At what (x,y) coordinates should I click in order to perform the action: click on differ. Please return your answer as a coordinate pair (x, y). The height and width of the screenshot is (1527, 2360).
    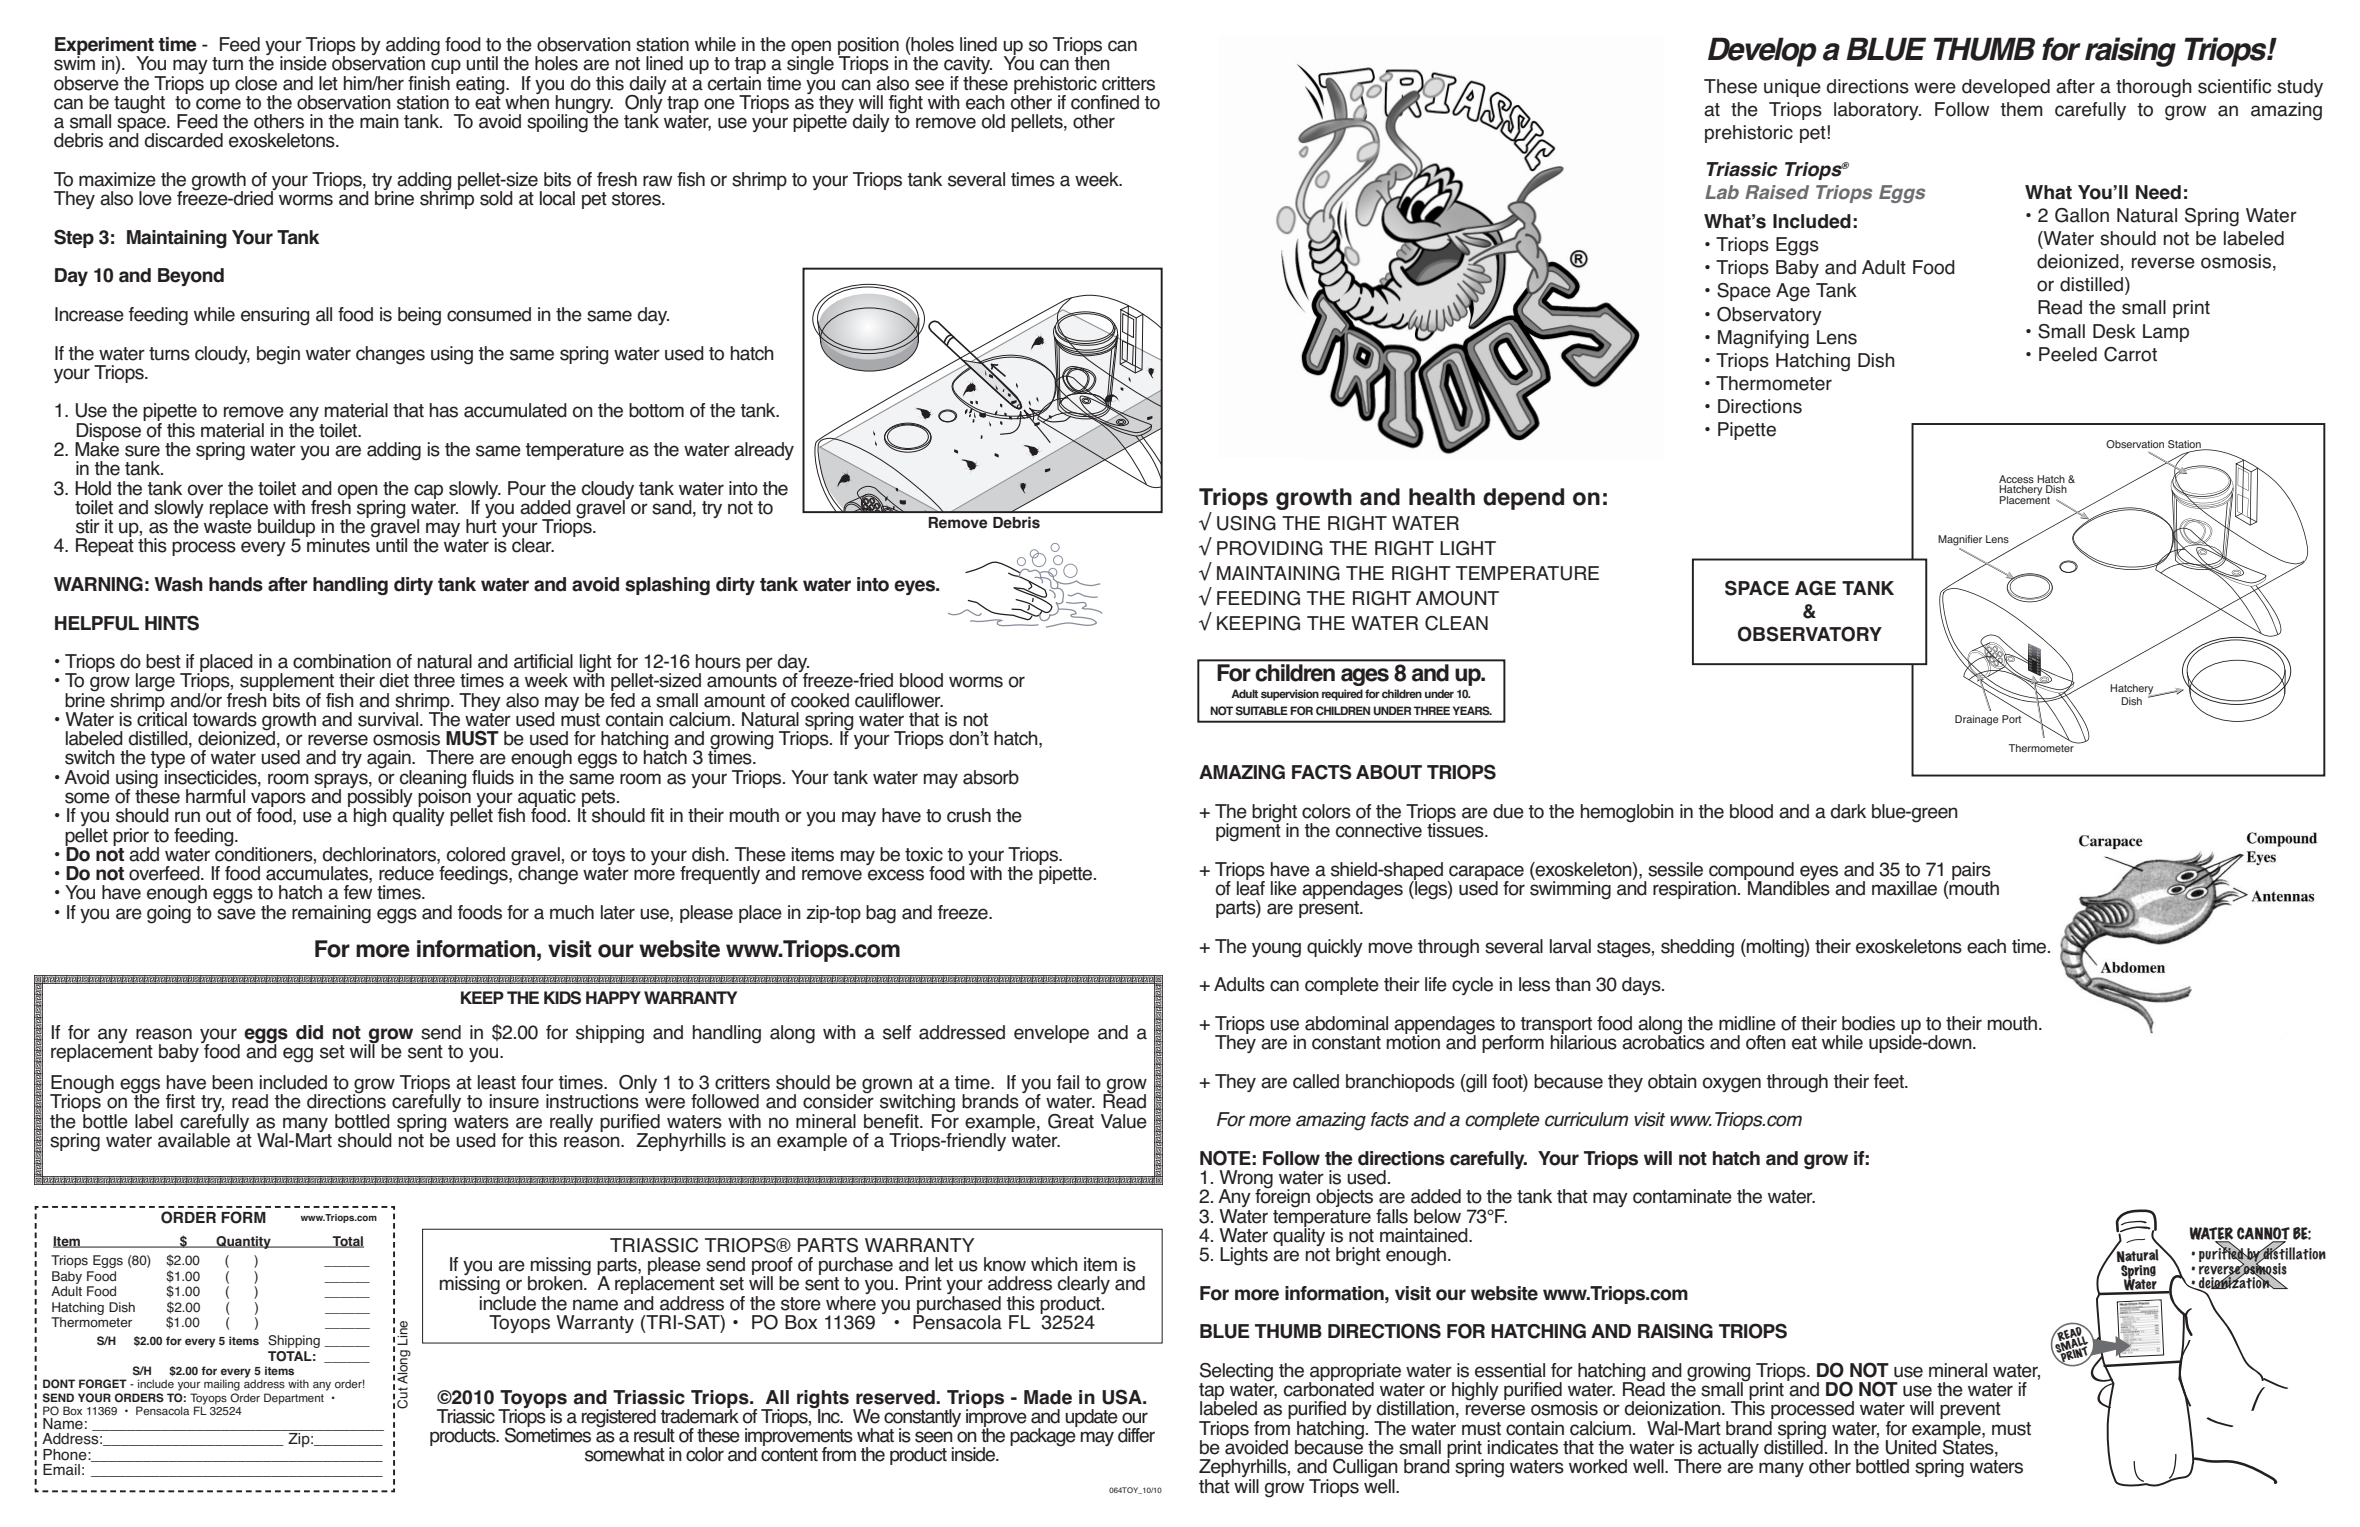
    Looking at the image, I should click on (1136, 1435).
